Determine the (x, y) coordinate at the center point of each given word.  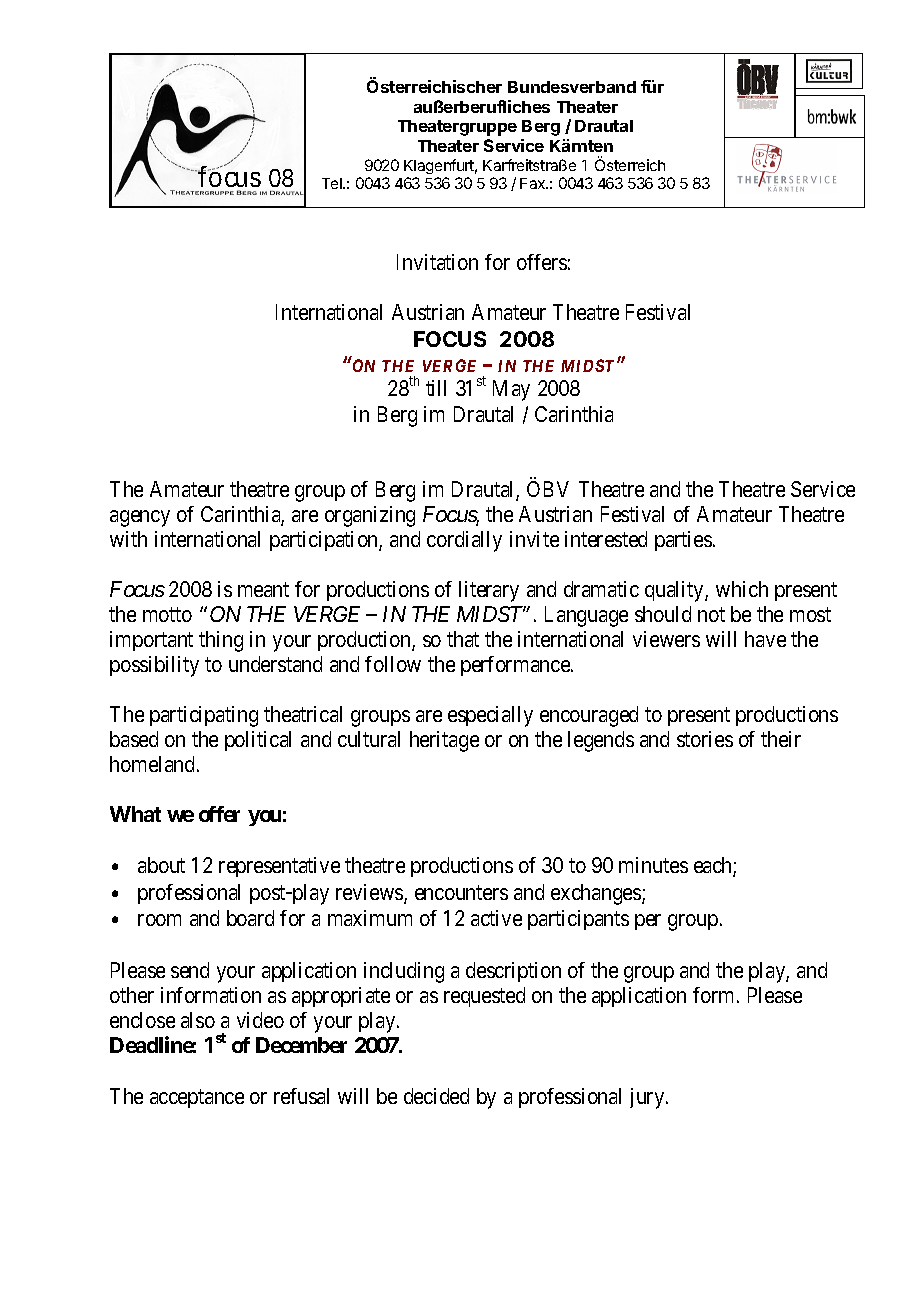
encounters (461, 892)
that (463, 639)
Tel (333, 183)
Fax (534, 183)
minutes (653, 865)
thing (221, 641)
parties (683, 541)
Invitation (437, 262)
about (161, 865)
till (436, 388)
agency (140, 518)
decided (436, 1096)
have (765, 639)
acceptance (197, 1099)
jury (648, 1098)
